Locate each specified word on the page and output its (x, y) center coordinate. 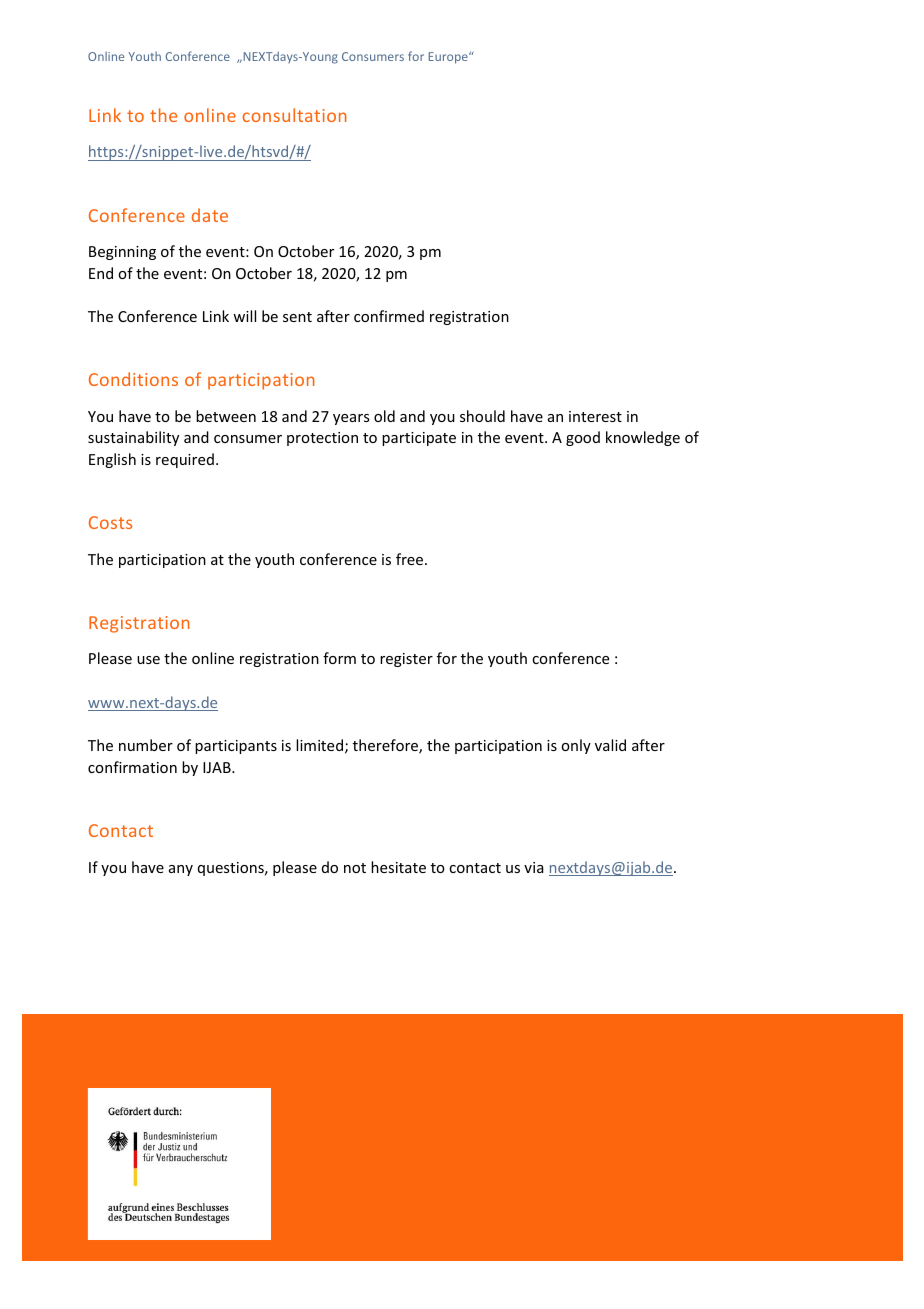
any (181, 870)
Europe (449, 58)
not (355, 868)
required (185, 460)
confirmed (389, 316)
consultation (294, 115)
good (583, 438)
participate (419, 439)
